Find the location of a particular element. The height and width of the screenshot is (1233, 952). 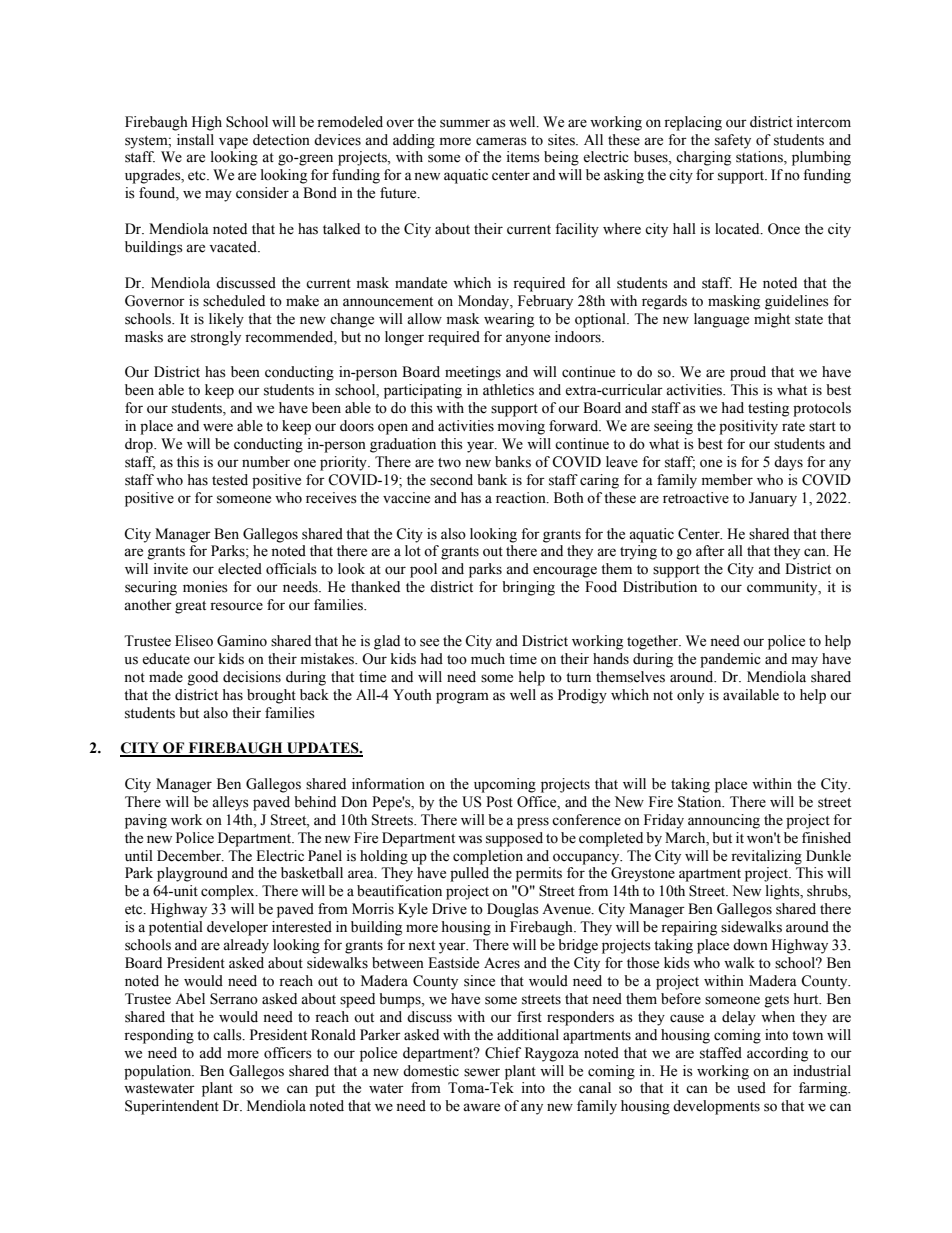

cameras is located at coordinates (501, 141).
